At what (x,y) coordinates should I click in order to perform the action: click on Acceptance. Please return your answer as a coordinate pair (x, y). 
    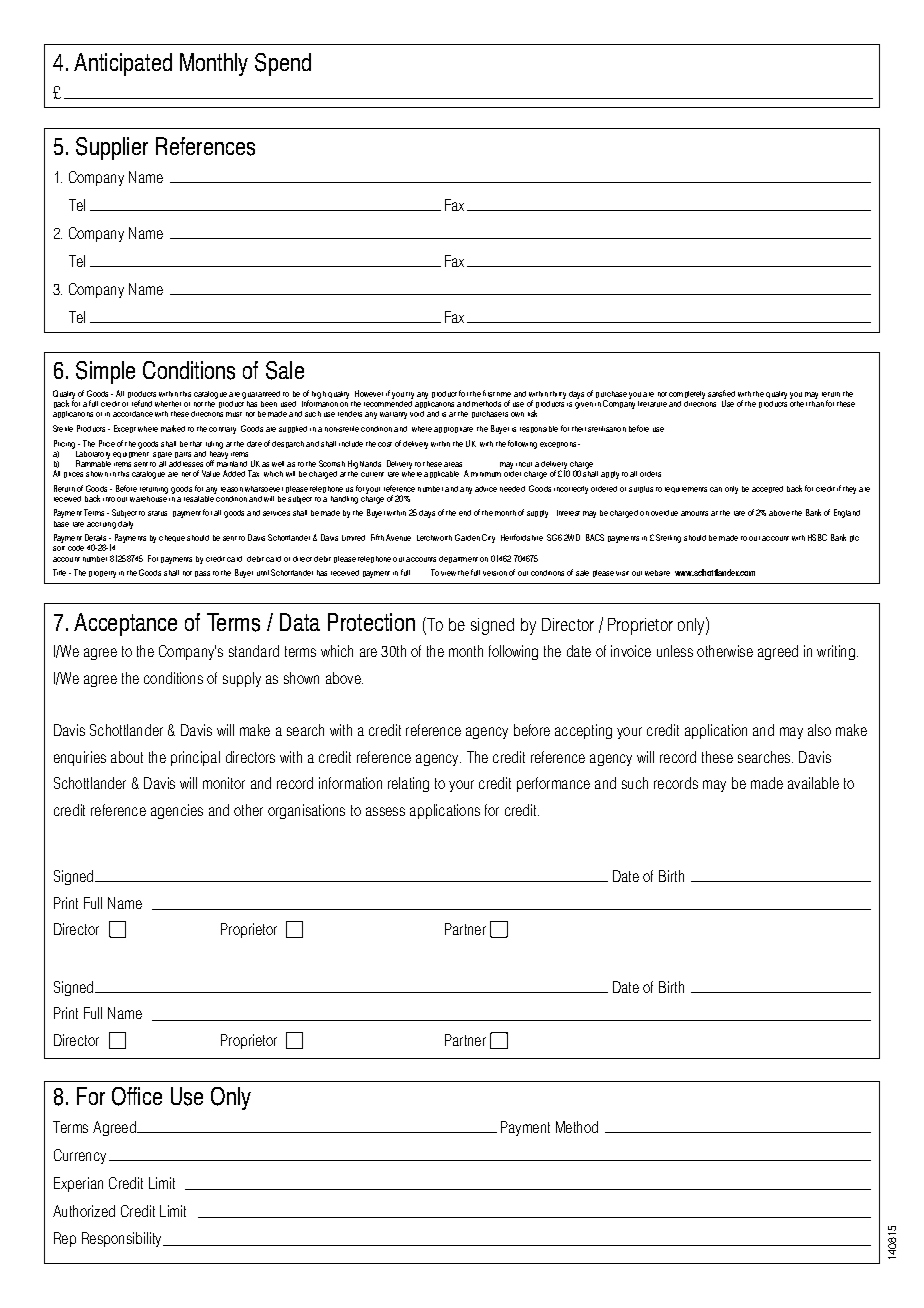
    Looking at the image, I should click on (125, 624).
